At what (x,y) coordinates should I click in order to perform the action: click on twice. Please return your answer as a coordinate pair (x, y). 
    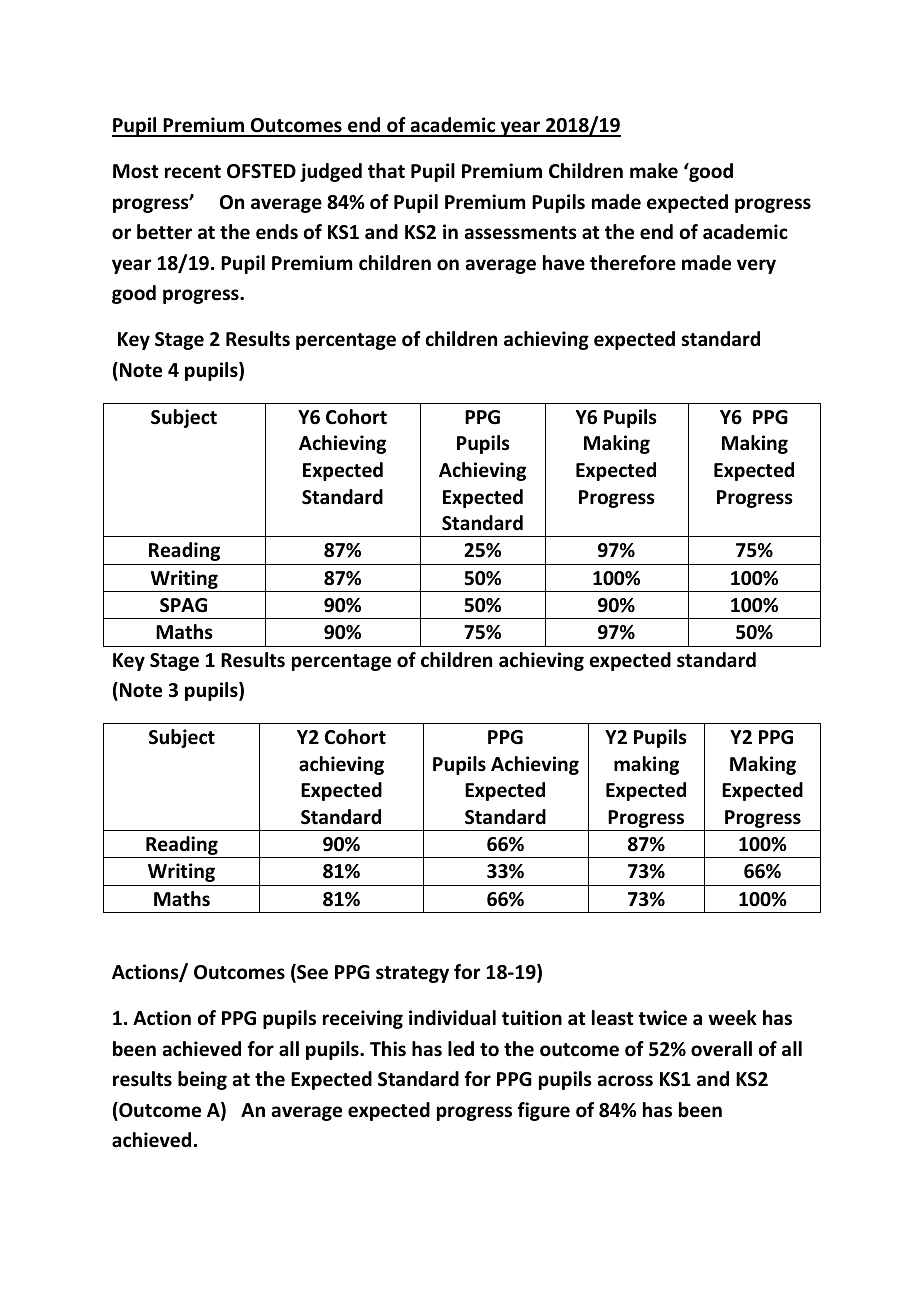
    Looking at the image, I should click on (662, 1018).
